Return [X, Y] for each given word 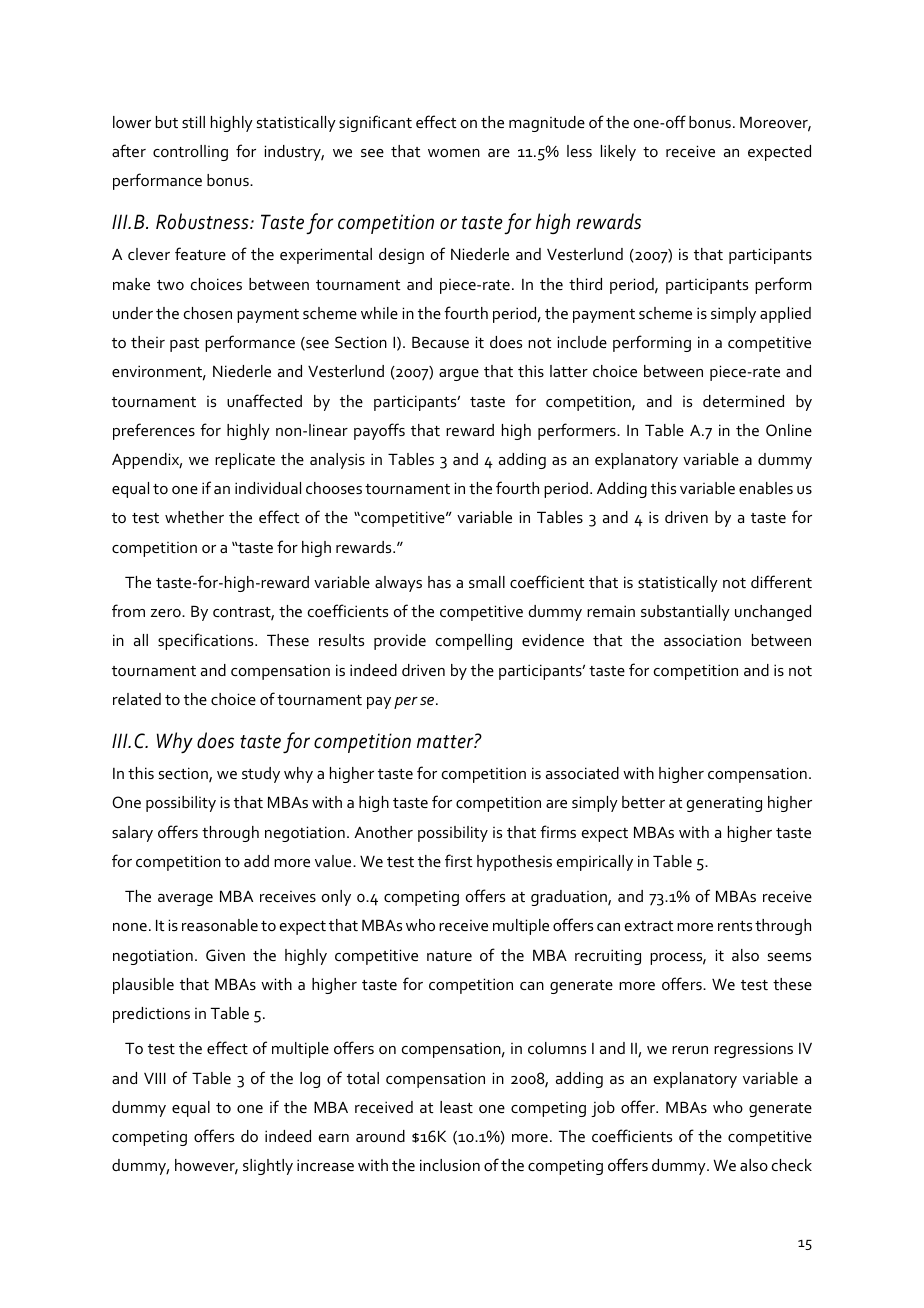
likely [618, 153]
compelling [474, 642]
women [454, 153]
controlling [190, 153]
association [702, 640]
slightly [268, 1167]
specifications [207, 641]
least [456, 1107]
